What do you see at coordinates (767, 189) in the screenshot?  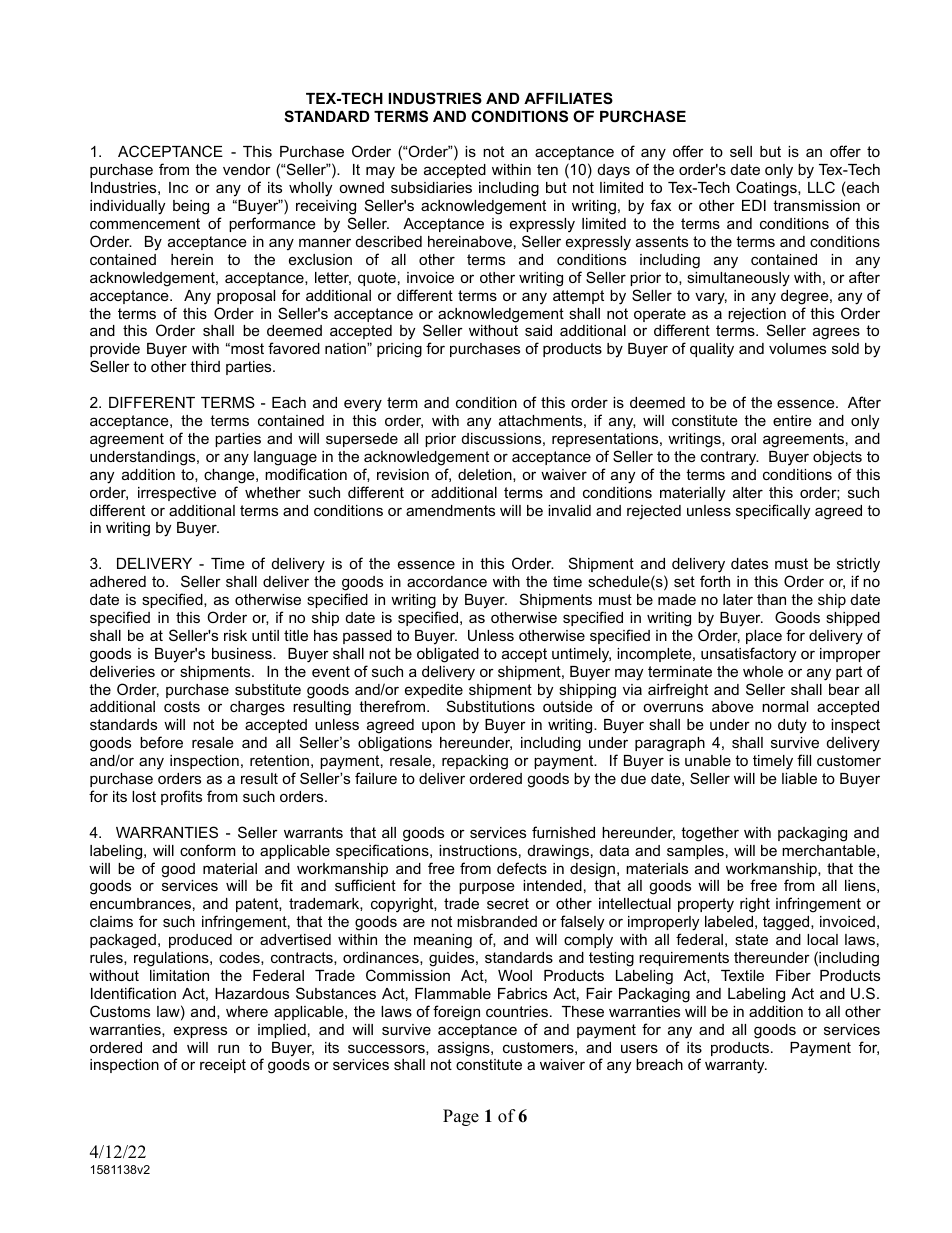 I see `Coatings` at bounding box center [767, 189].
